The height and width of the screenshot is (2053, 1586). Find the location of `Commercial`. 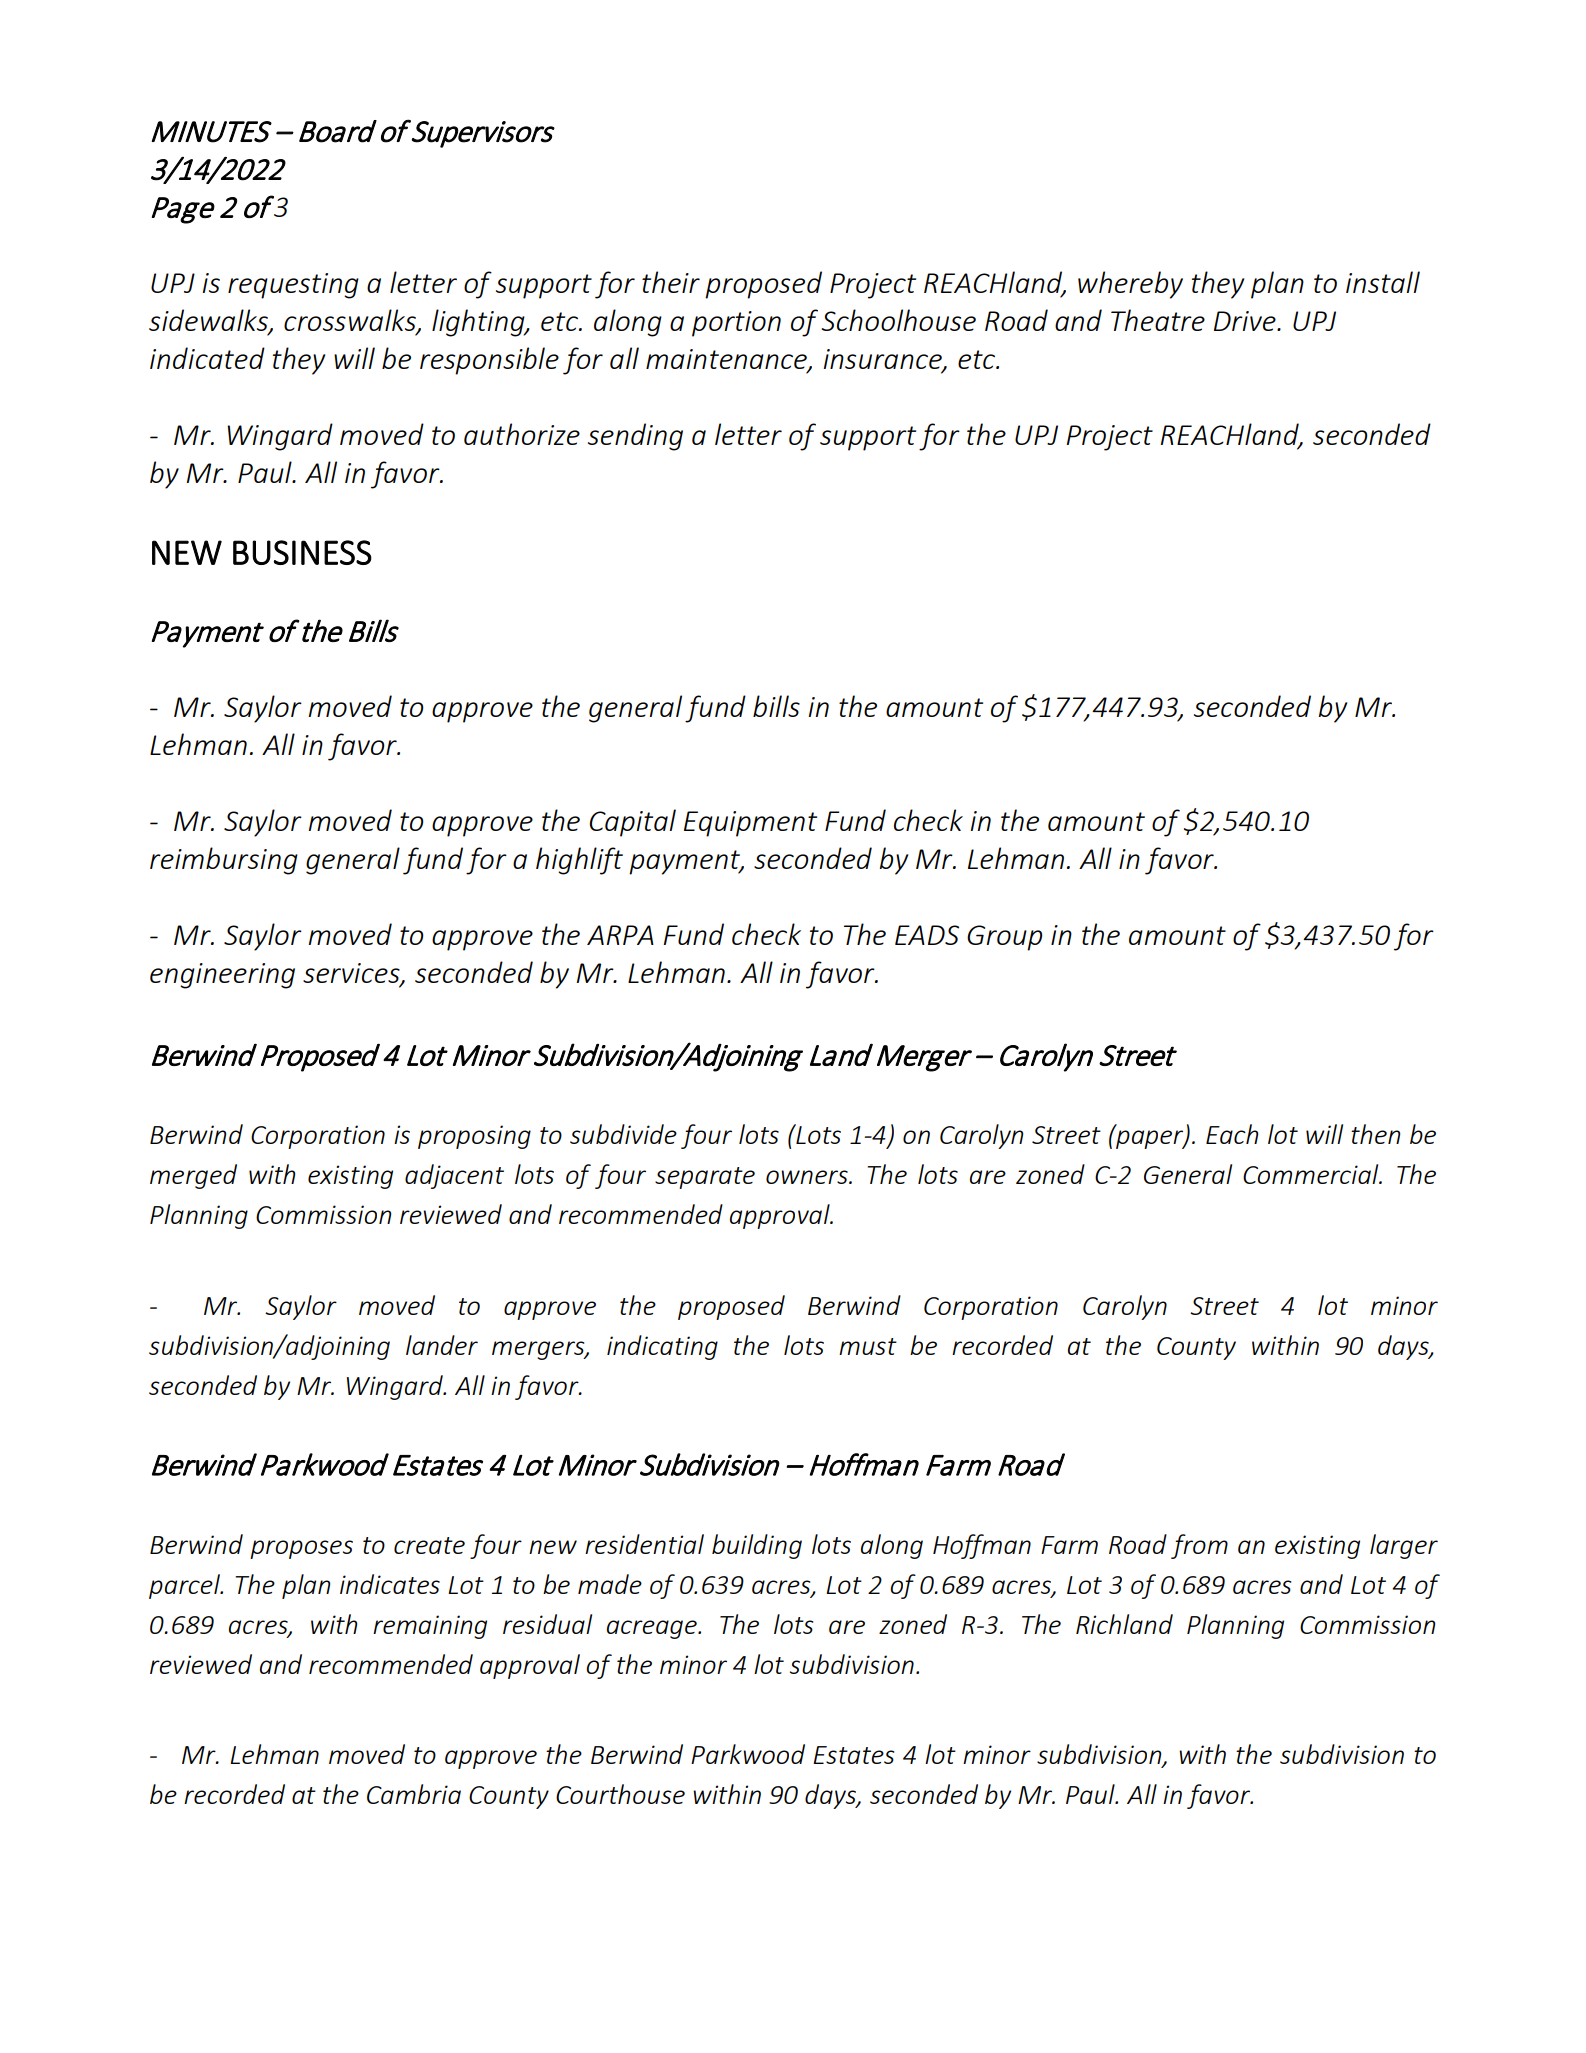

Commercial is located at coordinates (1312, 1174).
